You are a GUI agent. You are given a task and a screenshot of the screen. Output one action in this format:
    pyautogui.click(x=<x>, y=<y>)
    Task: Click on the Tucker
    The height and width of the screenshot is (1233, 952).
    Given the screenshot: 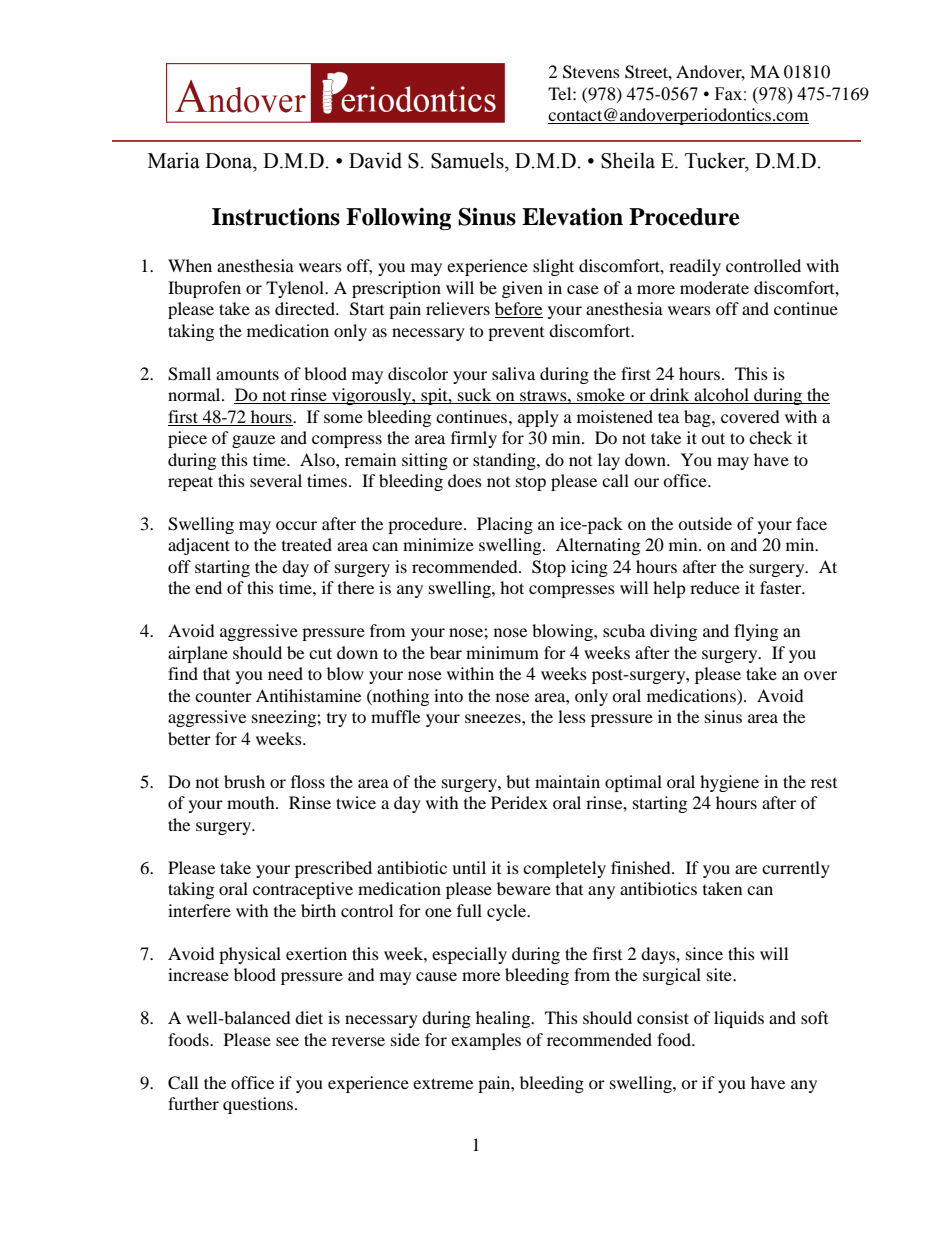 What is the action you would take?
    pyautogui.click(x=716, y=161)
